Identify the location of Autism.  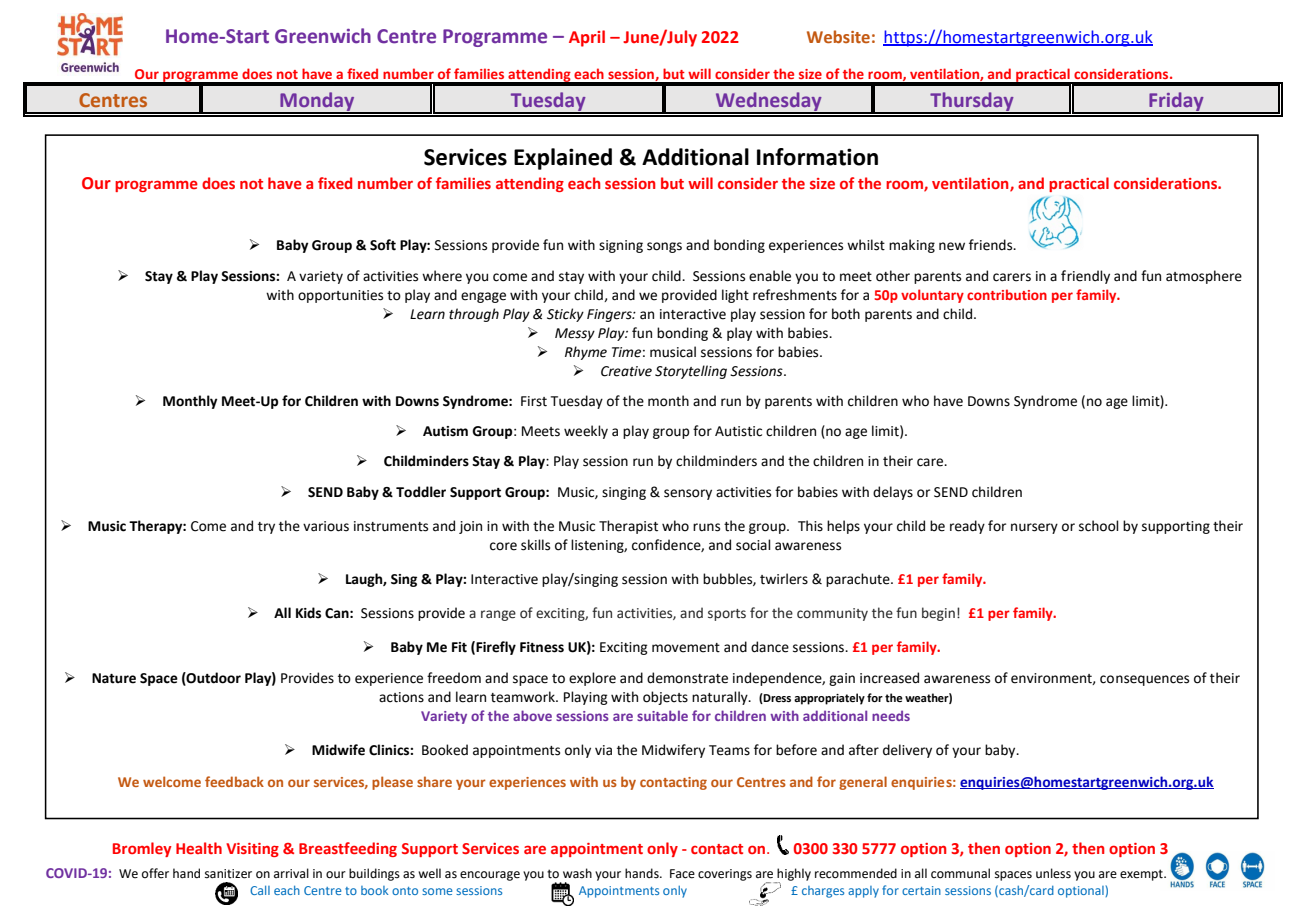
(445, 431).
